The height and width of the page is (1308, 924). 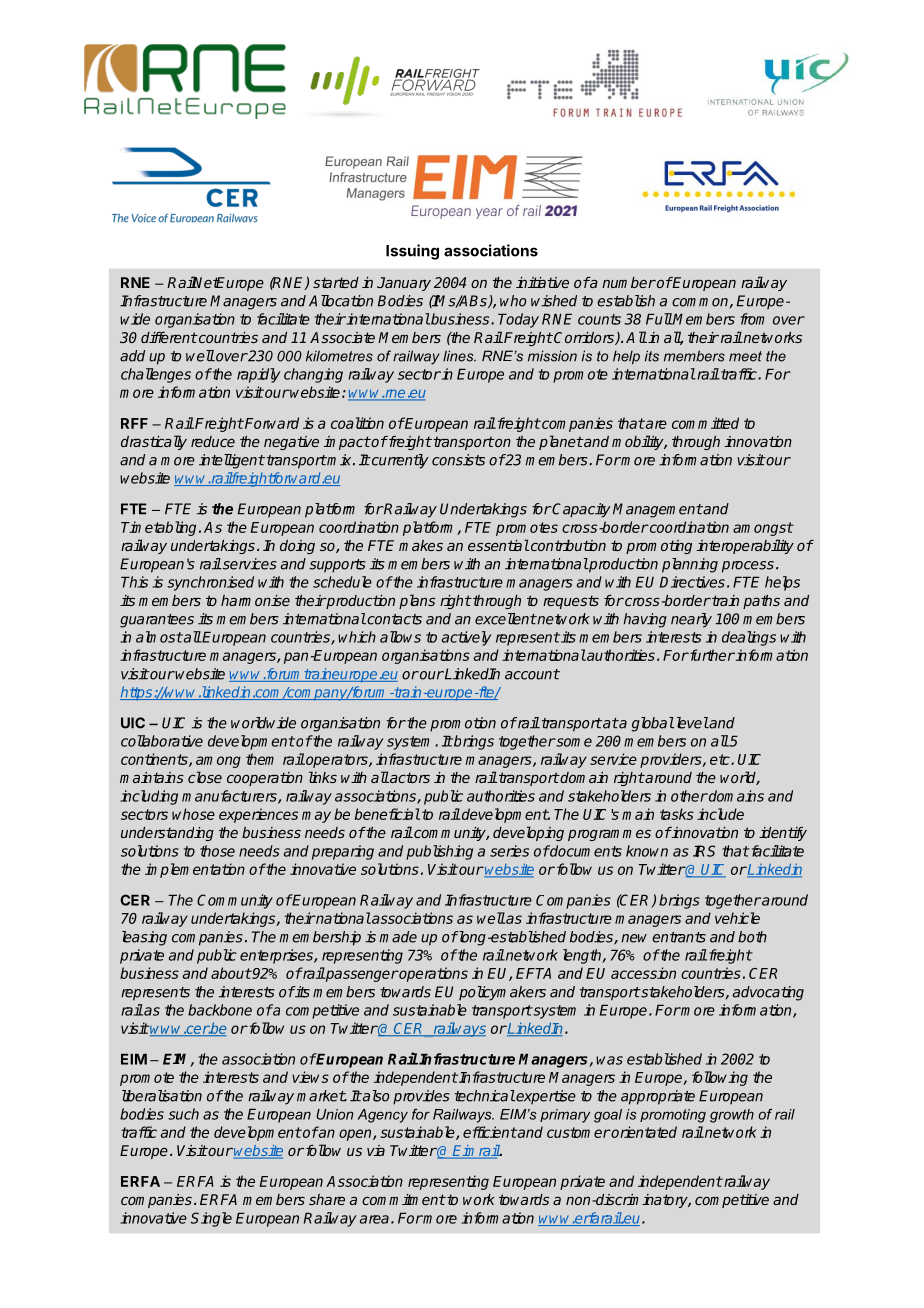 What do you see at coordinates (162, 741) in the page?
I see `collaborative` at bounding box center [162, 741].
